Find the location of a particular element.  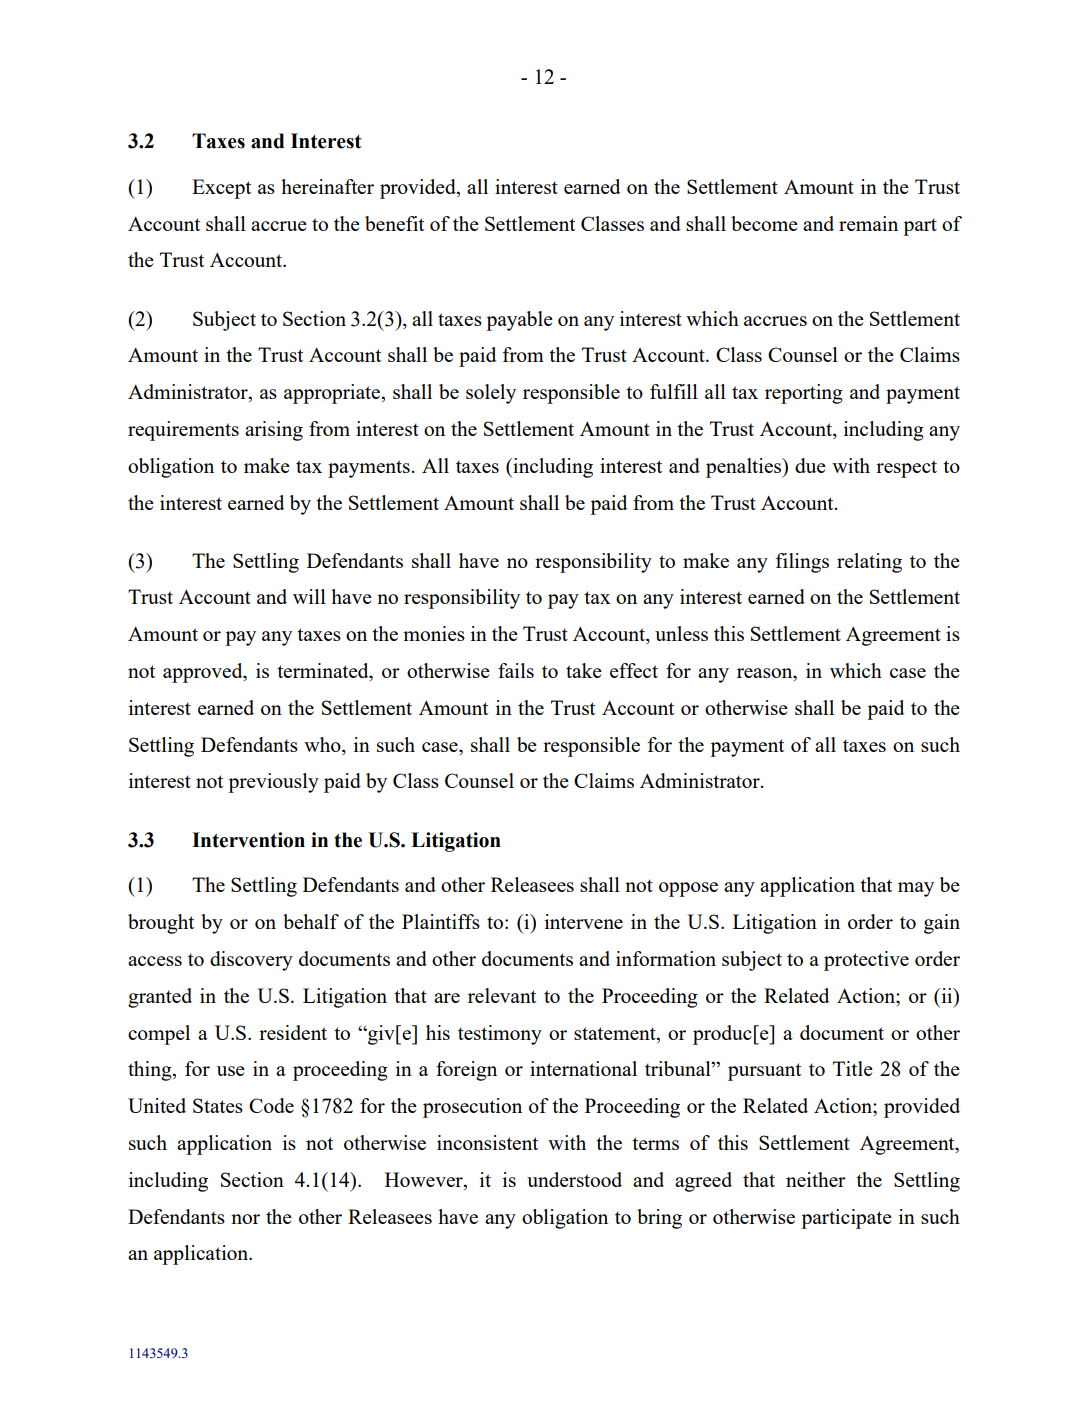

remain is located at coordinates (868, 223).
